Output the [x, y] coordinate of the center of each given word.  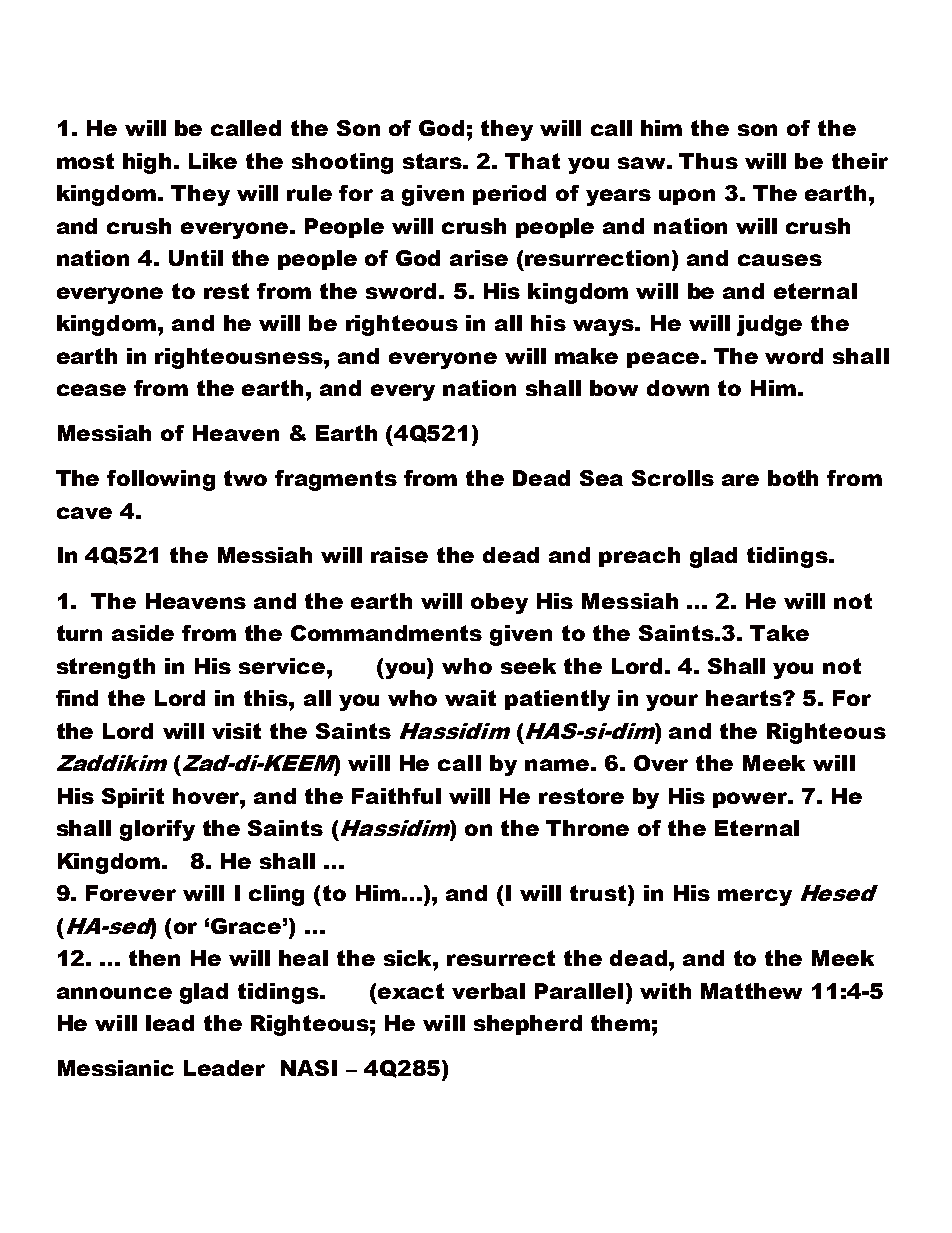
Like [213, 161]
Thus [708, 161]
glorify [157, 830]
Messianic [116, 1068]
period [509, 195]
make [586, 356]
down [678, 388]
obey [499, 603]
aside [143, 633]
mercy [755, 897]
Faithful [396, 796]
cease [91, 390]
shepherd [528, 1025]
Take [779, 633]
